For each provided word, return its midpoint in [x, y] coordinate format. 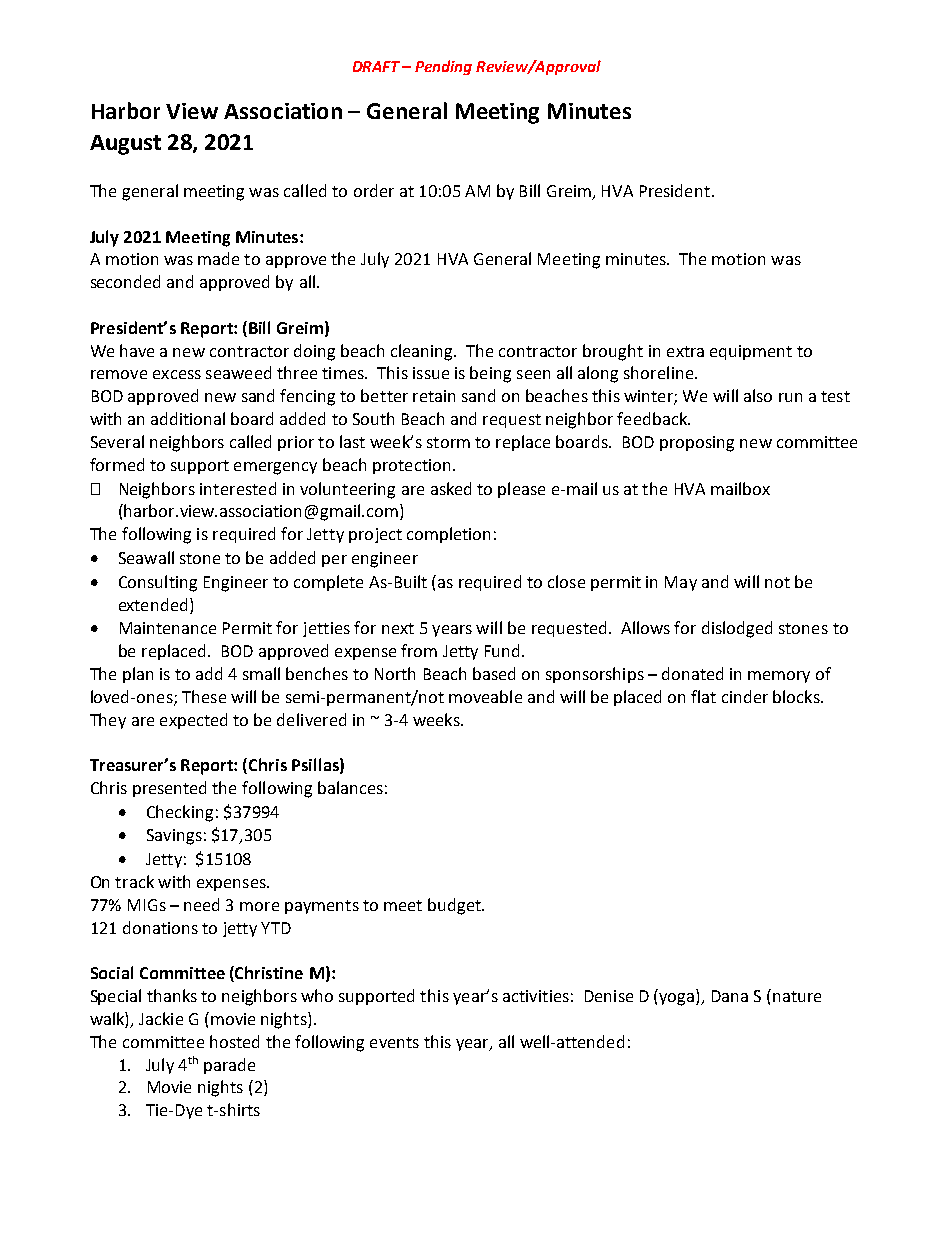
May [681, 583]
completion [448, 535]
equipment [751, 352]
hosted [234, 1041]
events [394, 1042]
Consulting [158, 583]
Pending [443, 67]
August [125, 145]
